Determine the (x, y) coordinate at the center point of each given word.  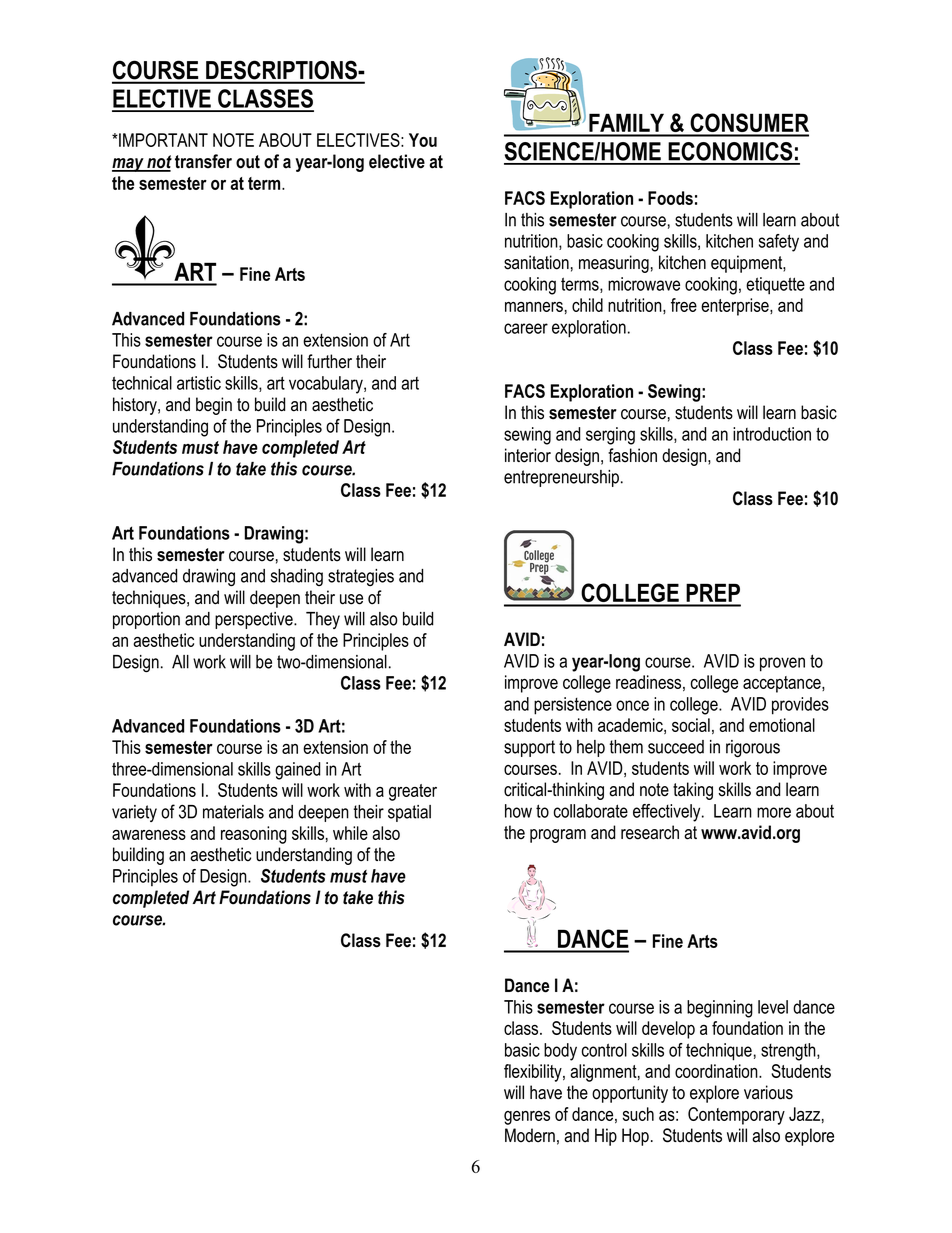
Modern (530, 1135)
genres (527, 1118)
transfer (203, 161)
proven (782, 664)
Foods (670, 198)
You (423, 140)
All (180, 662)
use (351, 599)
